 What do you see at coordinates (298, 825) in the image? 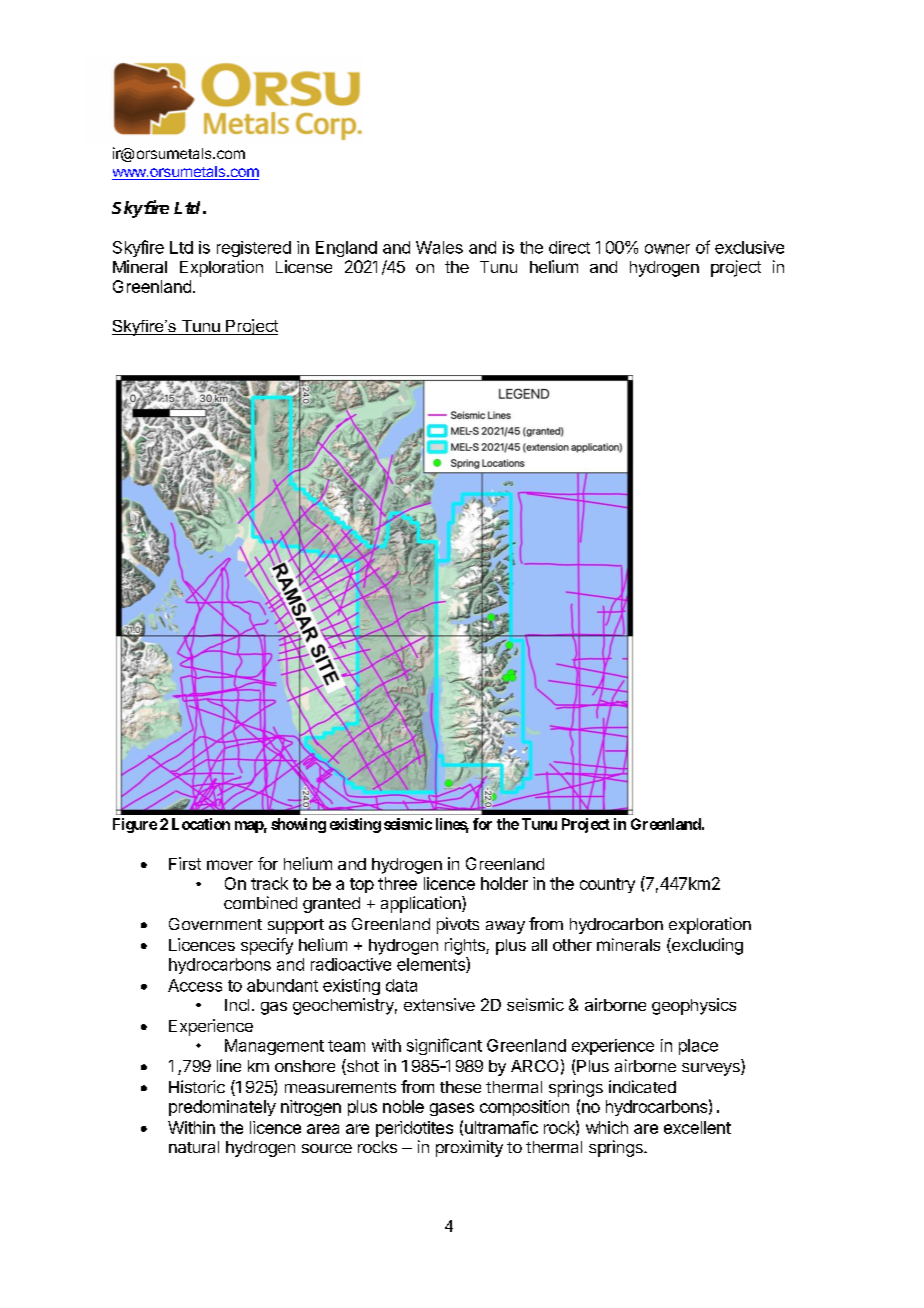
I see `showing` at bounding box center [298, 825].
